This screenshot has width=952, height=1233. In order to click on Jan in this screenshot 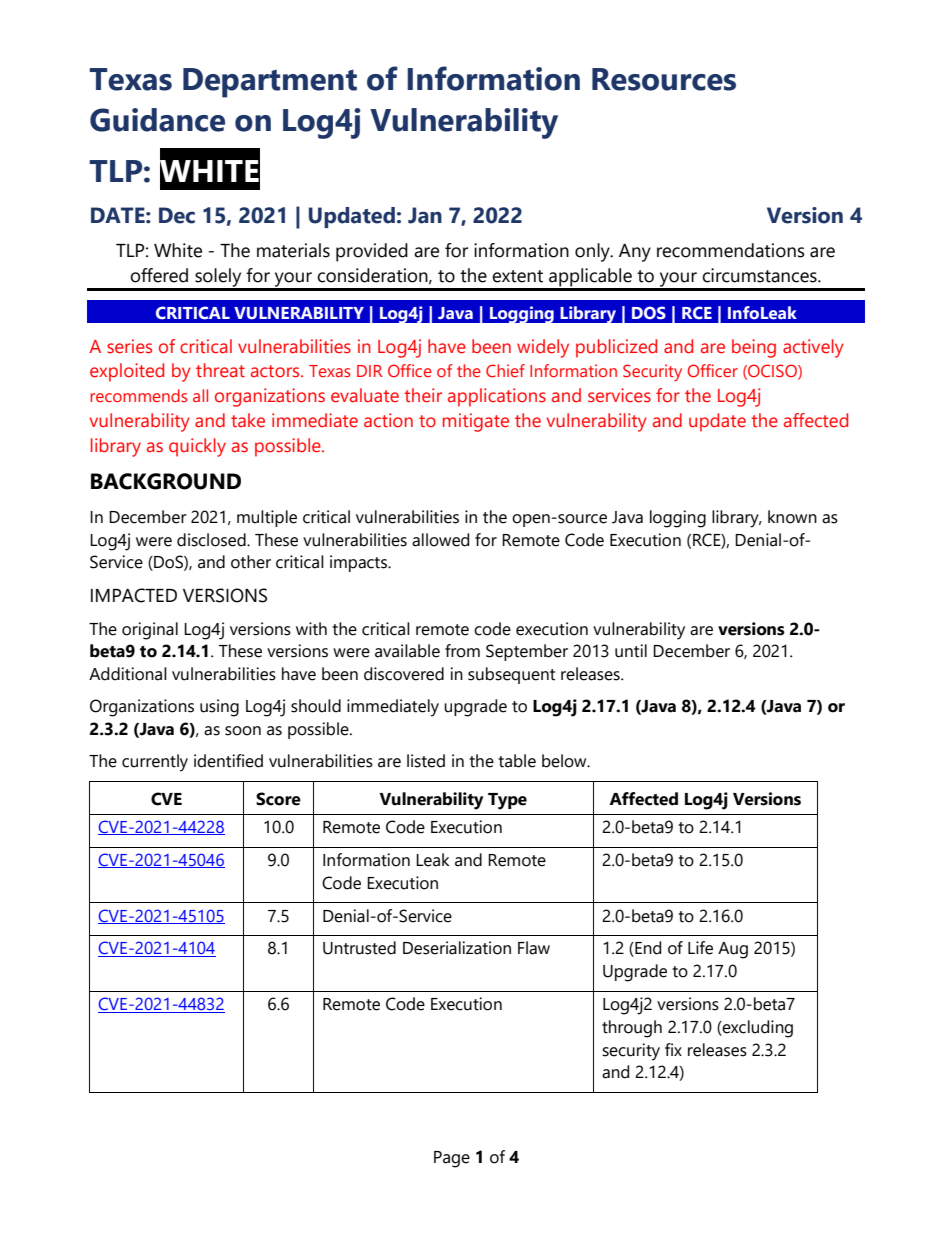, I will do `click(425, 215)`.
